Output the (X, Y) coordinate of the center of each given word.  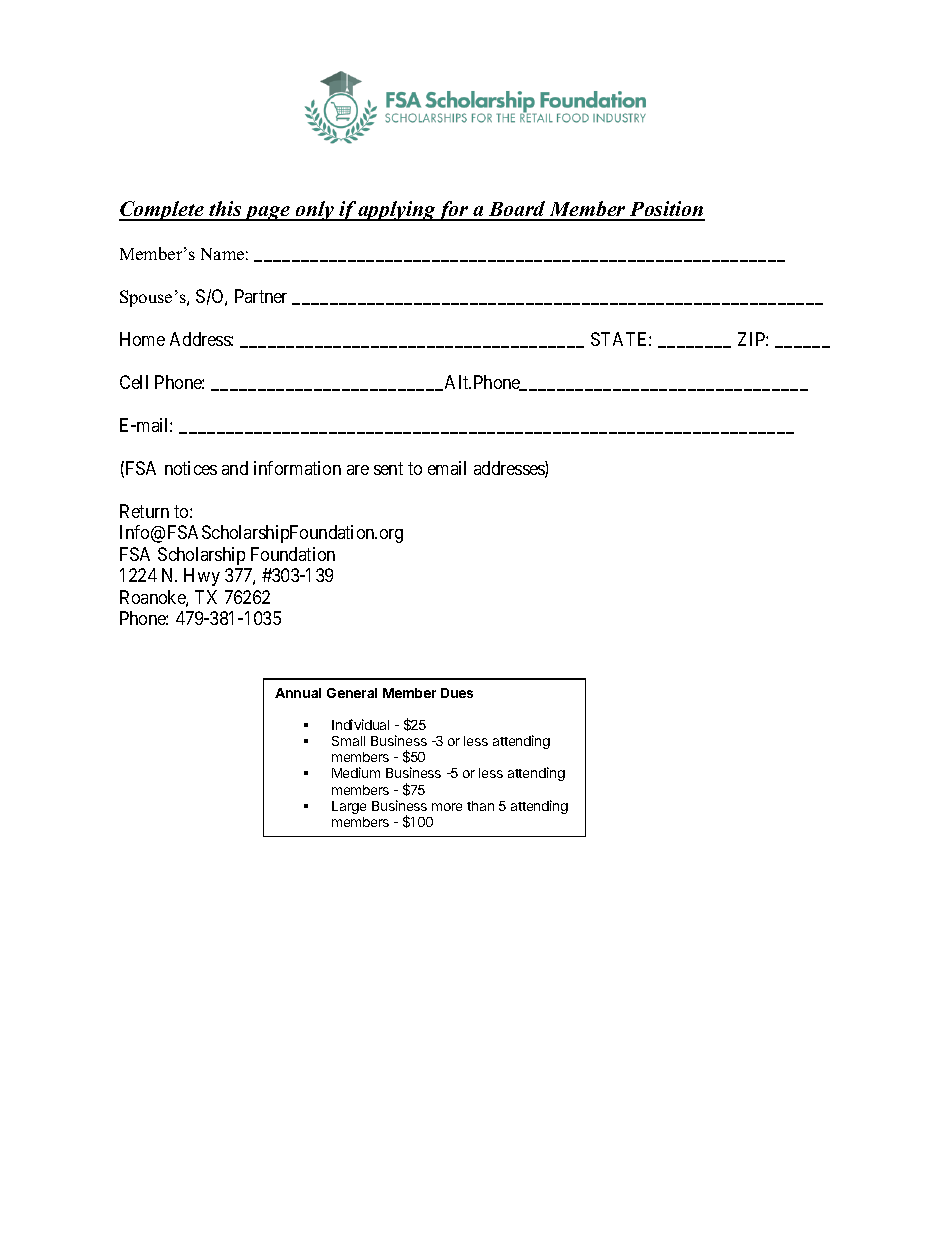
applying (397, 211)
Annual (298, 693)
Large (349, 807)
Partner (261, 296)
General (352, 693)
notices (191, 468)
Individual (360, 724)
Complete (162, 211)
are (358, 470)
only (314, 211)
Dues (457, 693)
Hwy (202, 577)
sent (388, 468)
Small (348, 741)
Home (142, 339)
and (235, 468)
